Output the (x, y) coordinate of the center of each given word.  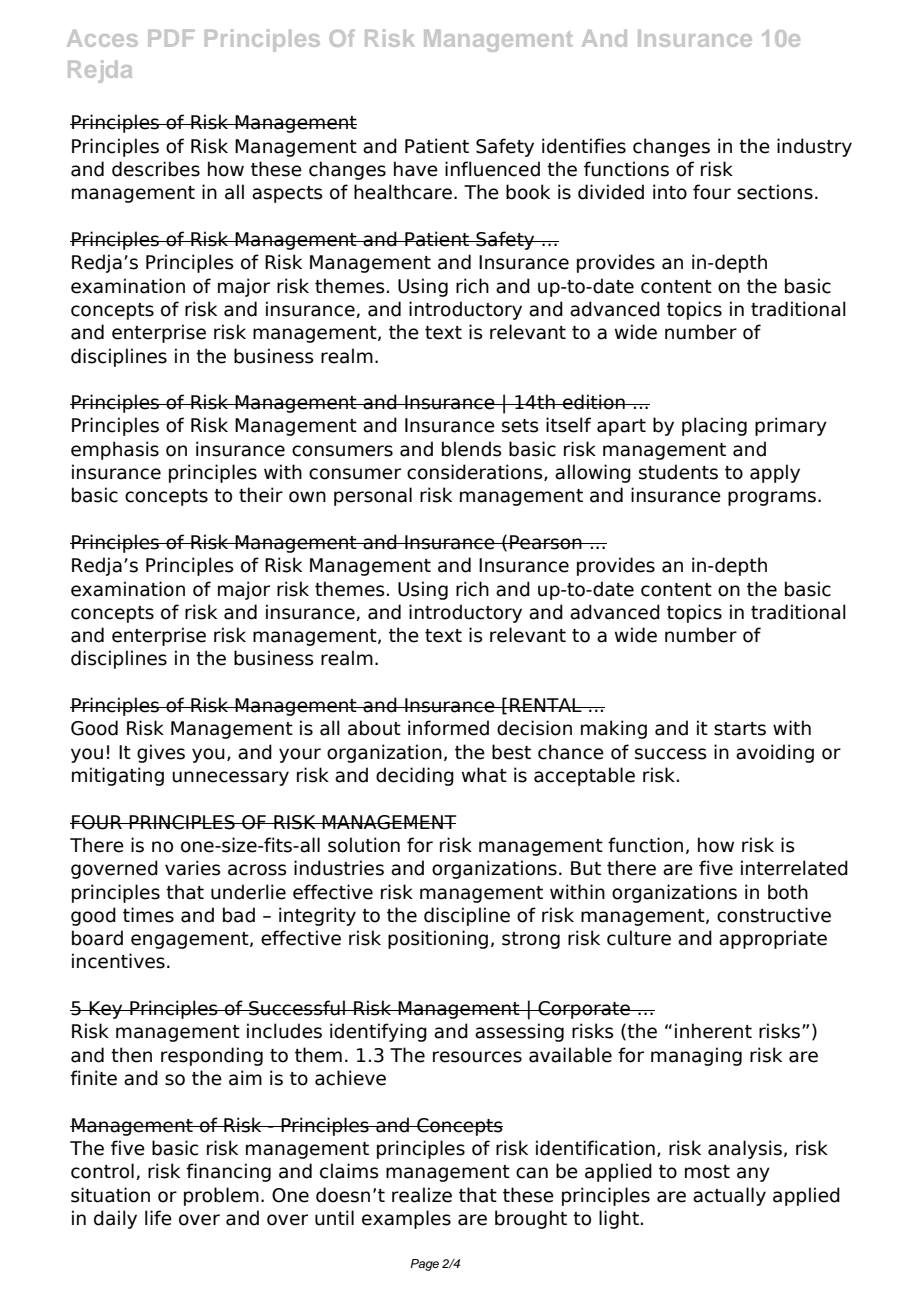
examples (406, 1219)
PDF (171, 38)
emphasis (115, 450)
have (416, 169)
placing (714, 426)
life (158, 1218)
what (484, 775)
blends (472, 449)
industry (814, 147)
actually (729, 1196)
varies (193, 868)
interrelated (794, 868)
